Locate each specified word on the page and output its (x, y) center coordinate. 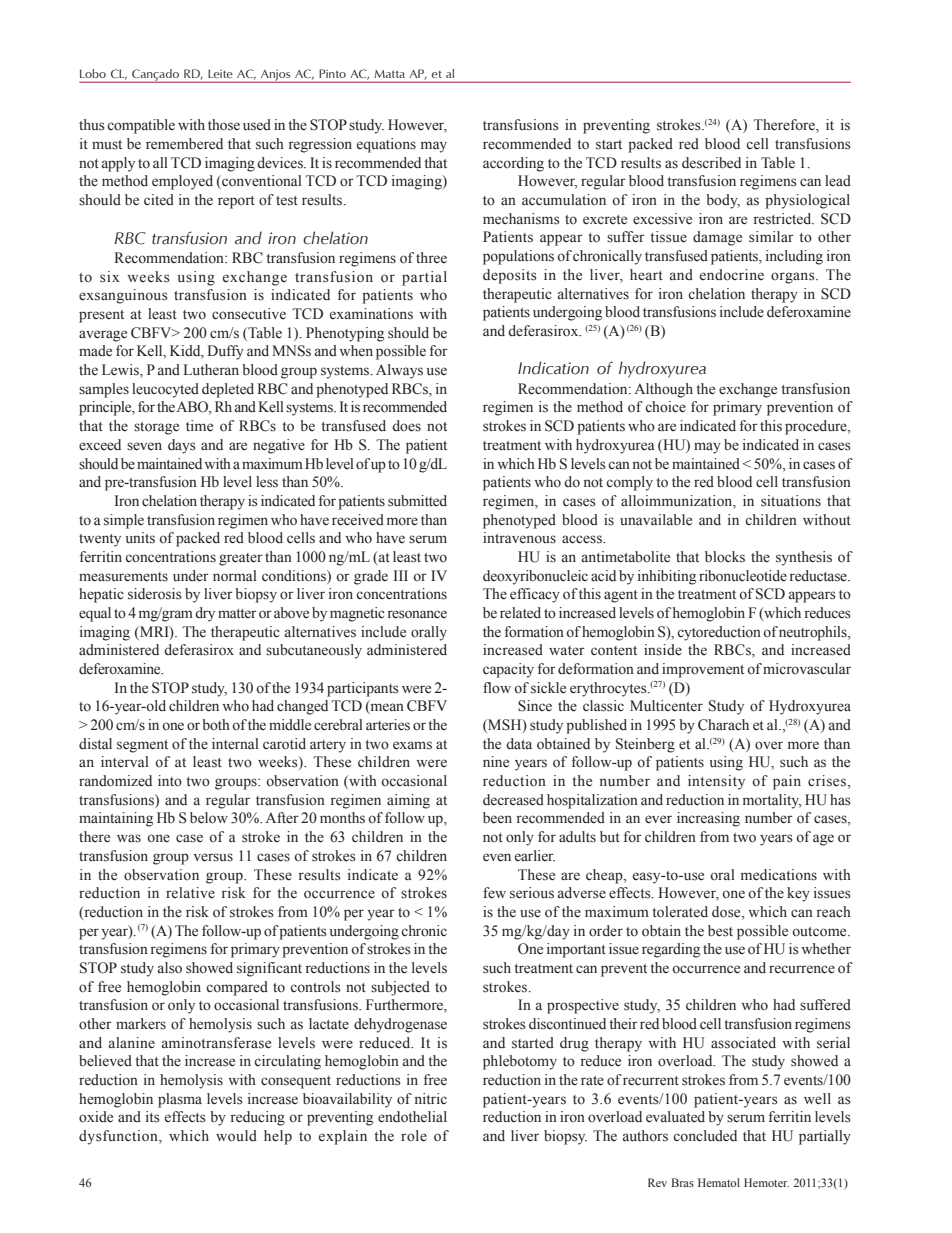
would (236, 1136)
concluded (705, 1136)
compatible (141, 126)
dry (205, 614)
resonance (417, 614)
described (711, 163)
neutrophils (814, 633)
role (414, 1136)
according (513, 164)
